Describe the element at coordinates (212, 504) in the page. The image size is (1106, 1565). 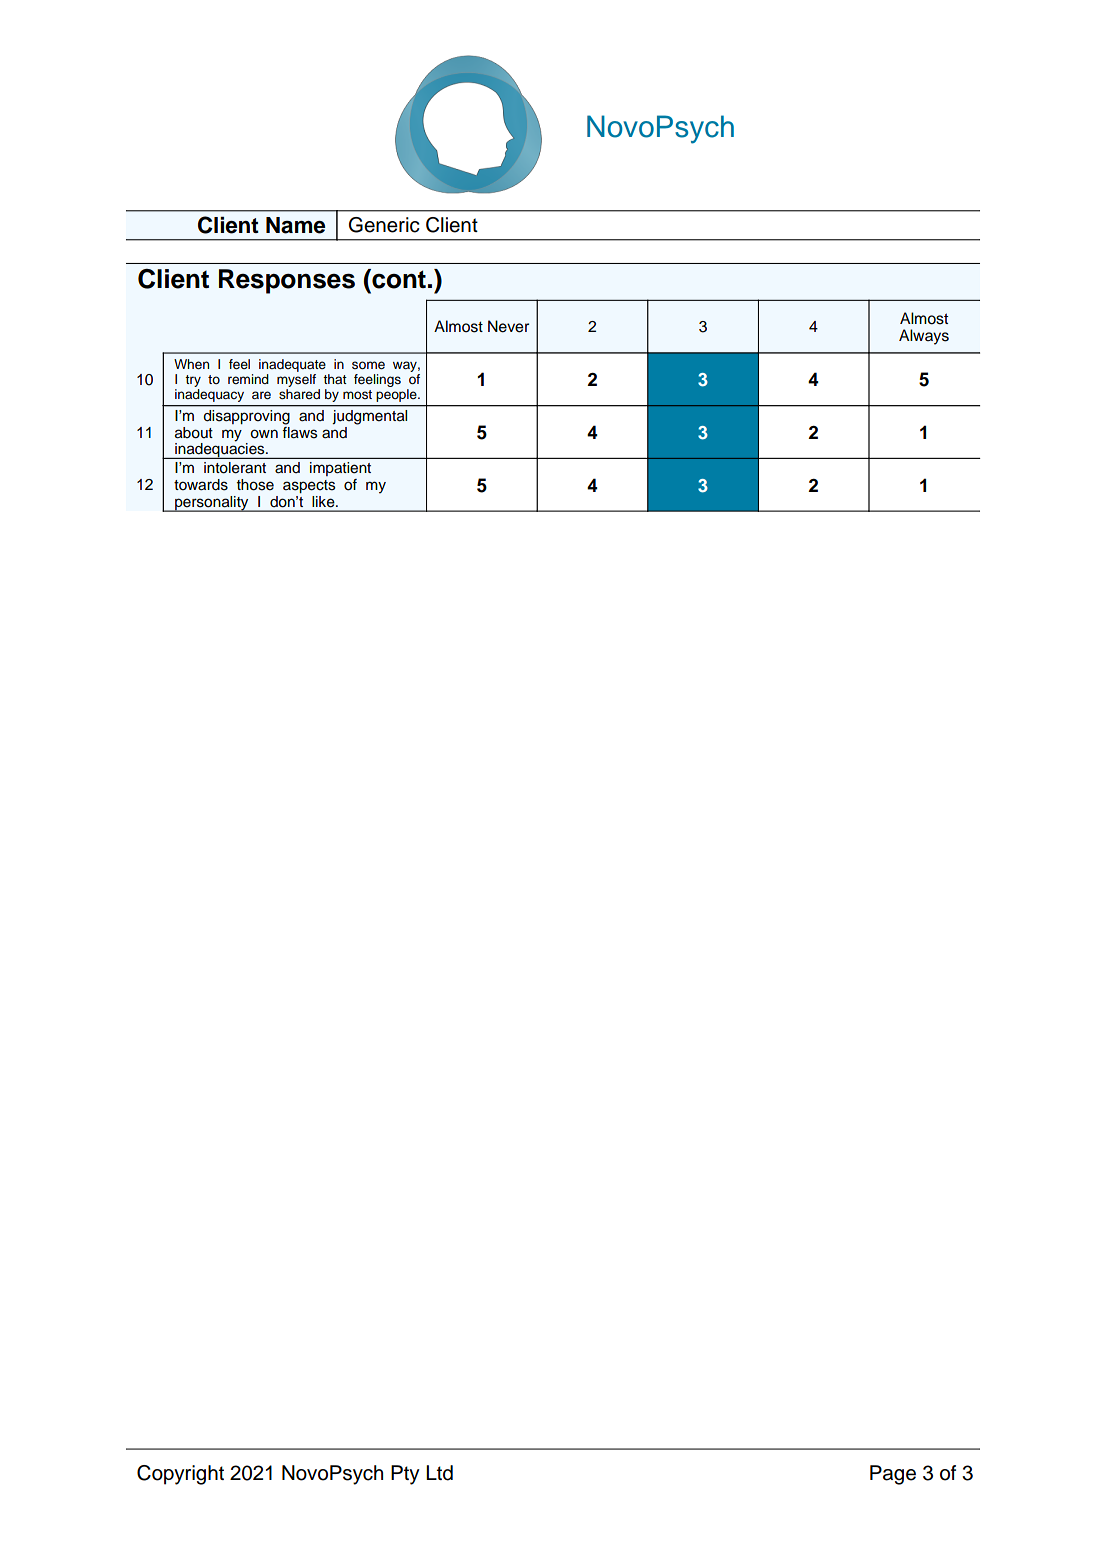
I see `personality` at that location.
